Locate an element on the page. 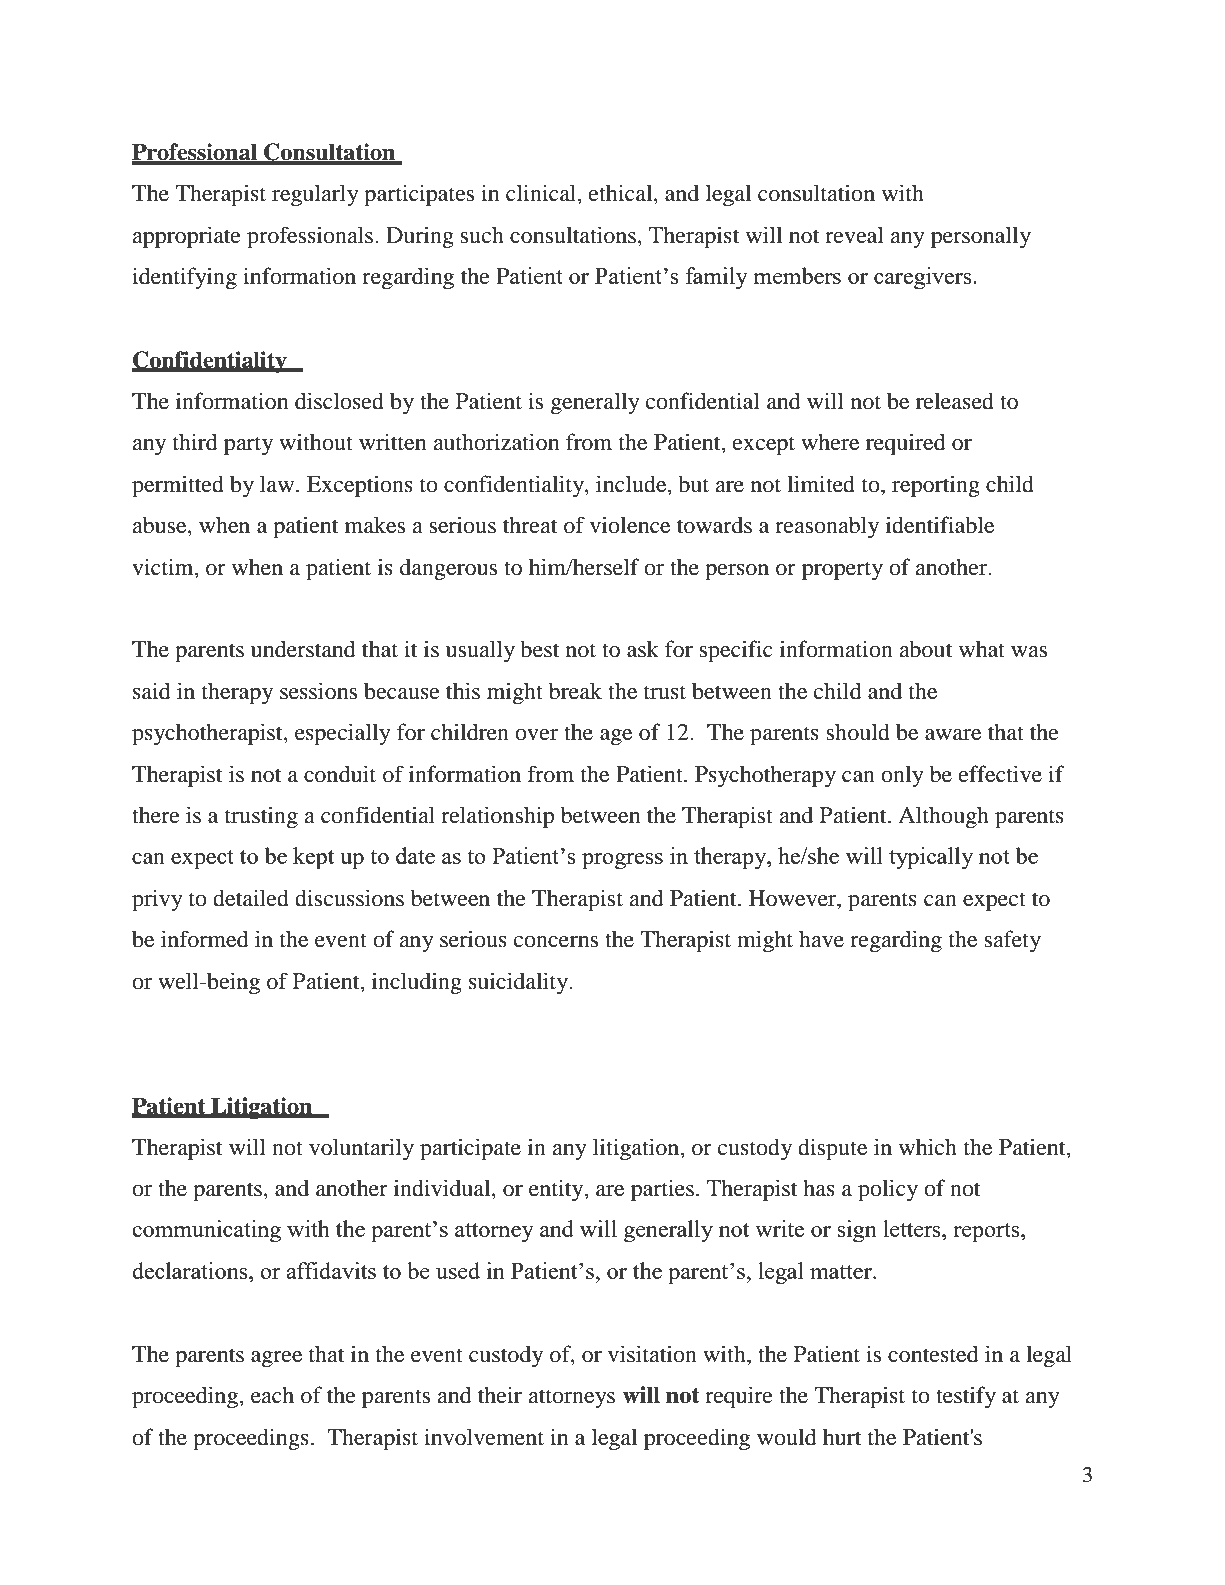 The image size is (1225, 1585). identifiable is located at coordinates (940, 525).
